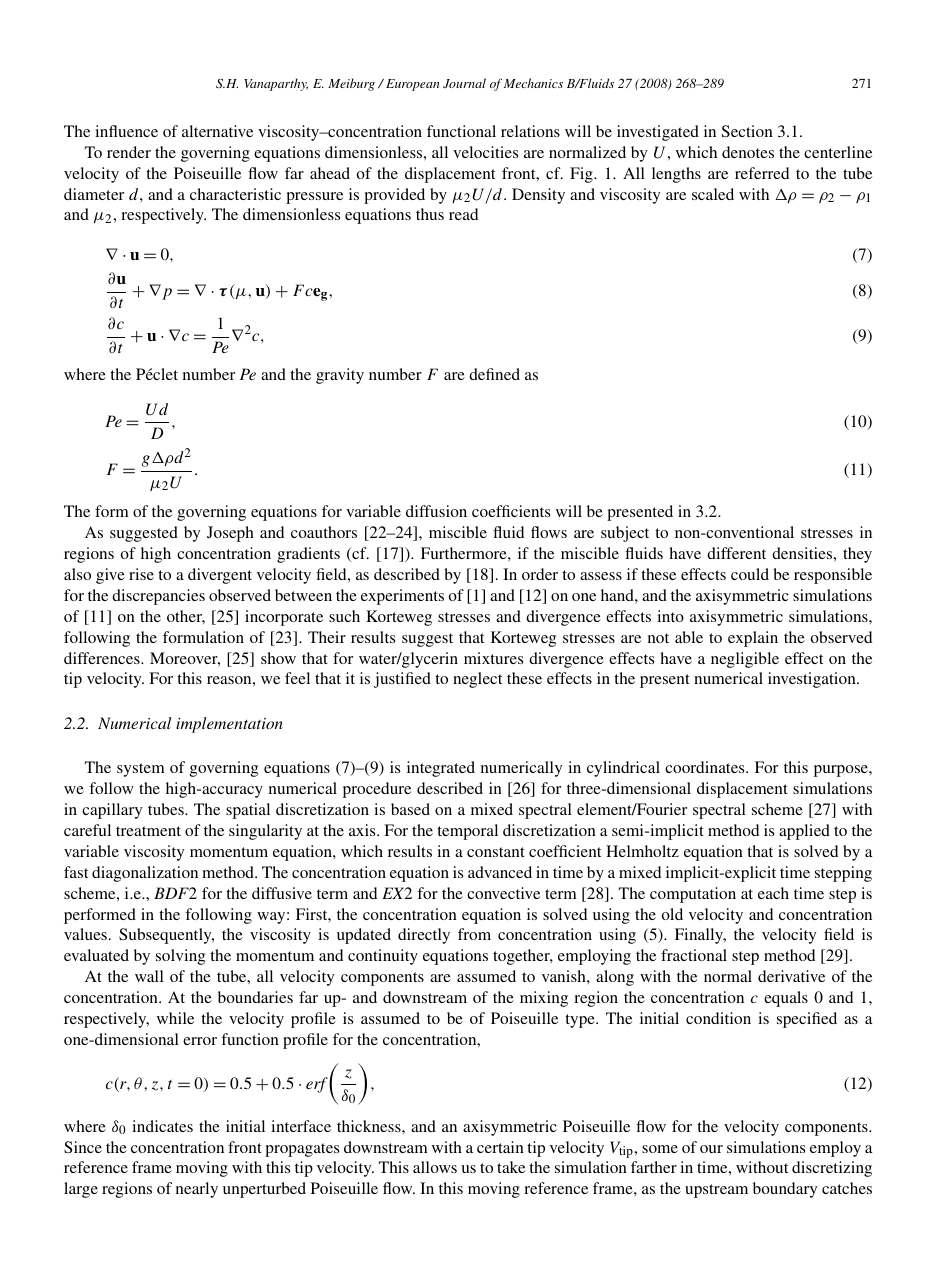 The width and height of the screenshot is (944, 1288). What do you see at coordinates (785, 1190) in the screenshot?
I see `boundary` at bounding box center [785, 1190].
